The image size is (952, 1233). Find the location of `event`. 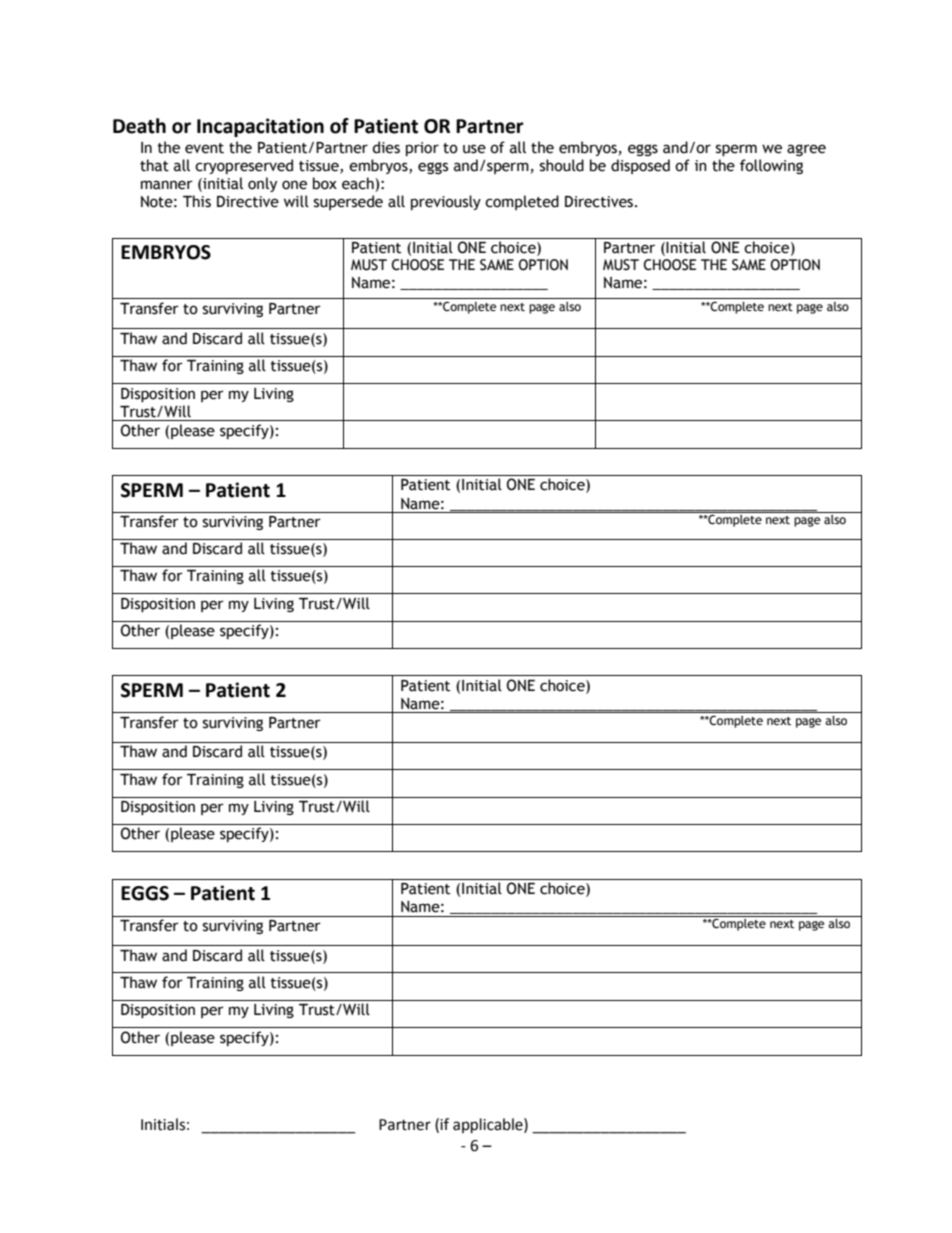

event is located at coordinates (204, 148).
